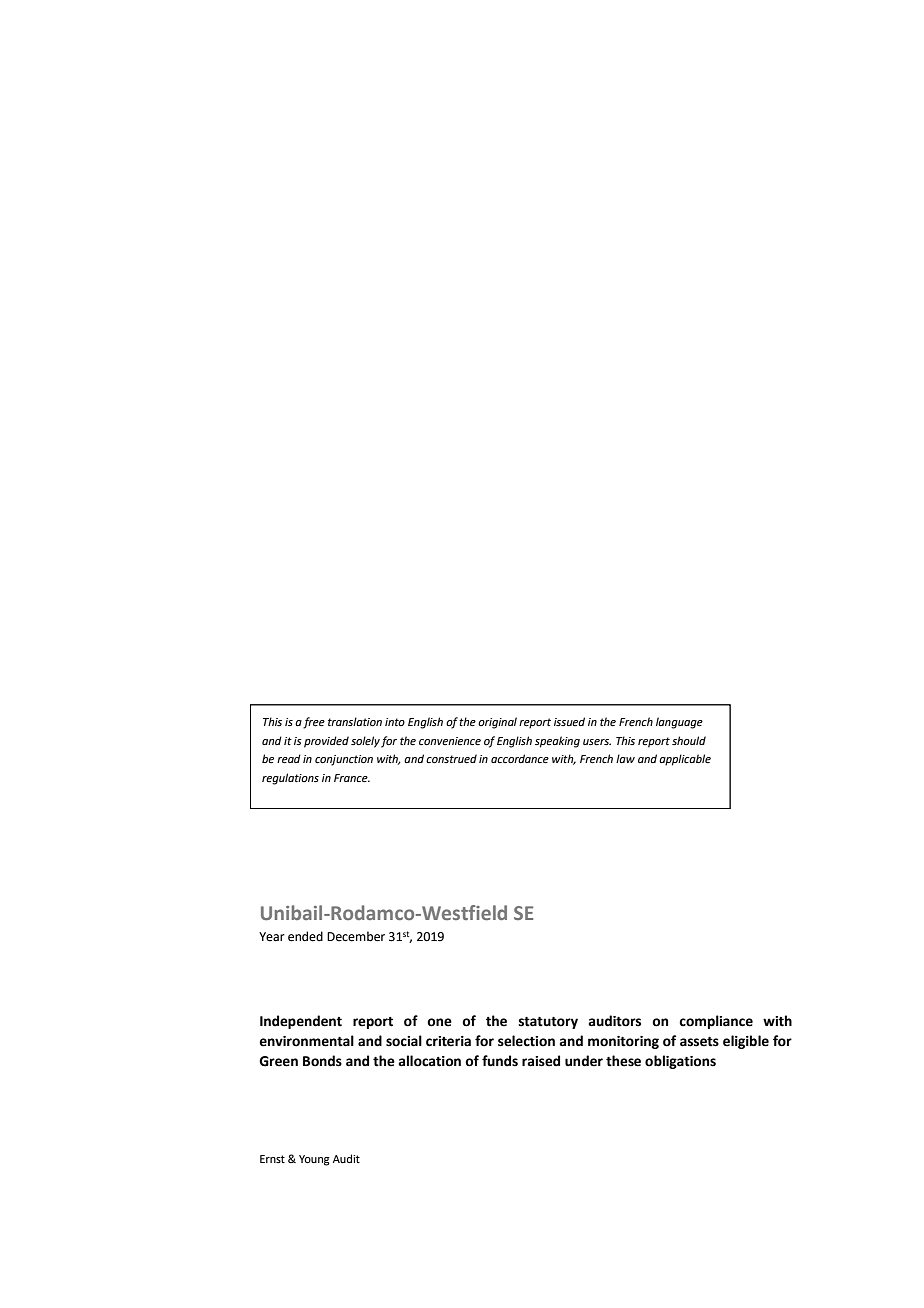 The width and height of the document is (924, 1308). What do you see at coordinates (314, 1160) in the document?
I see `Young` at bounding box center [314, 1160].
